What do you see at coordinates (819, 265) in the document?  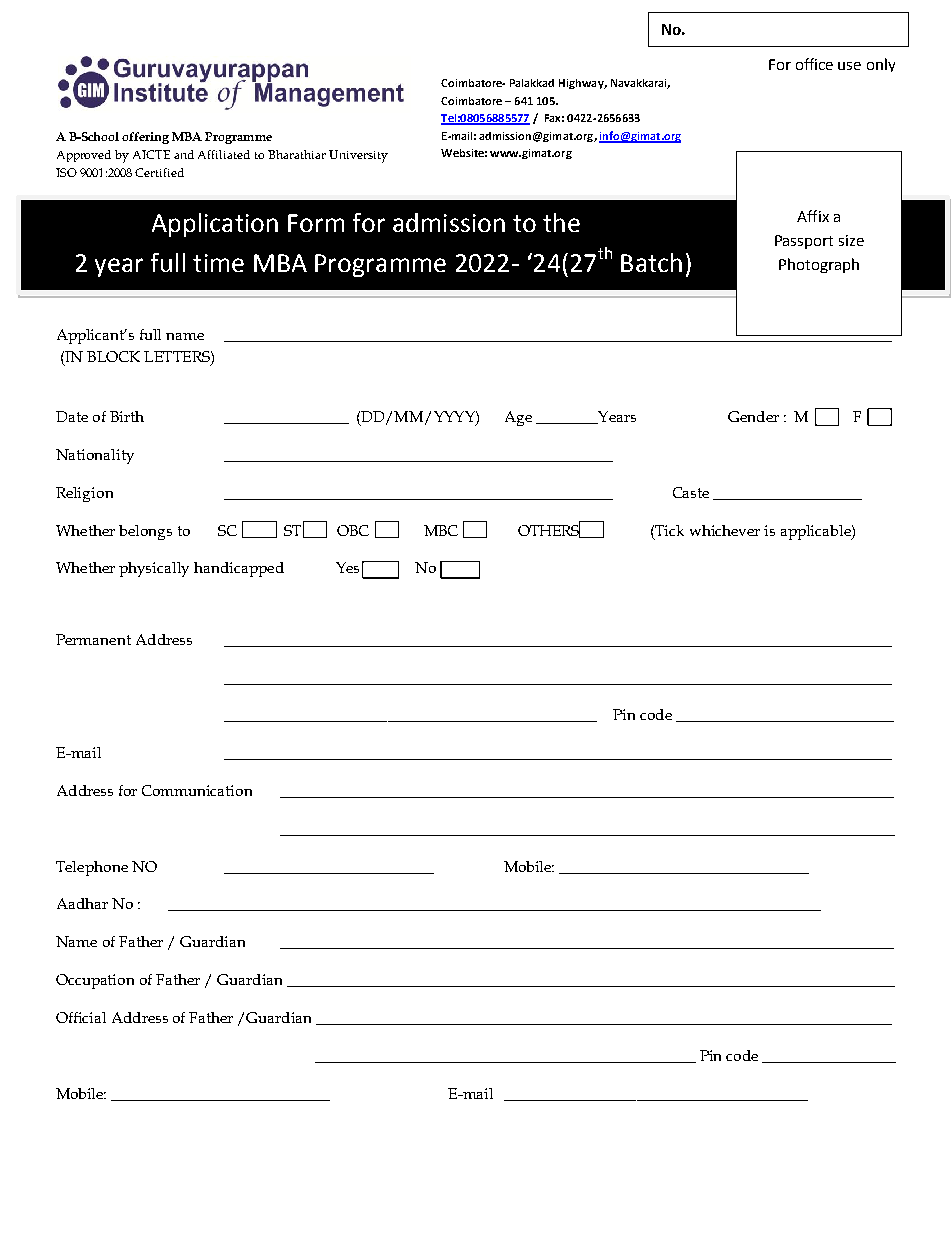 I see `Photograph` at bounding box center [819, 265].
